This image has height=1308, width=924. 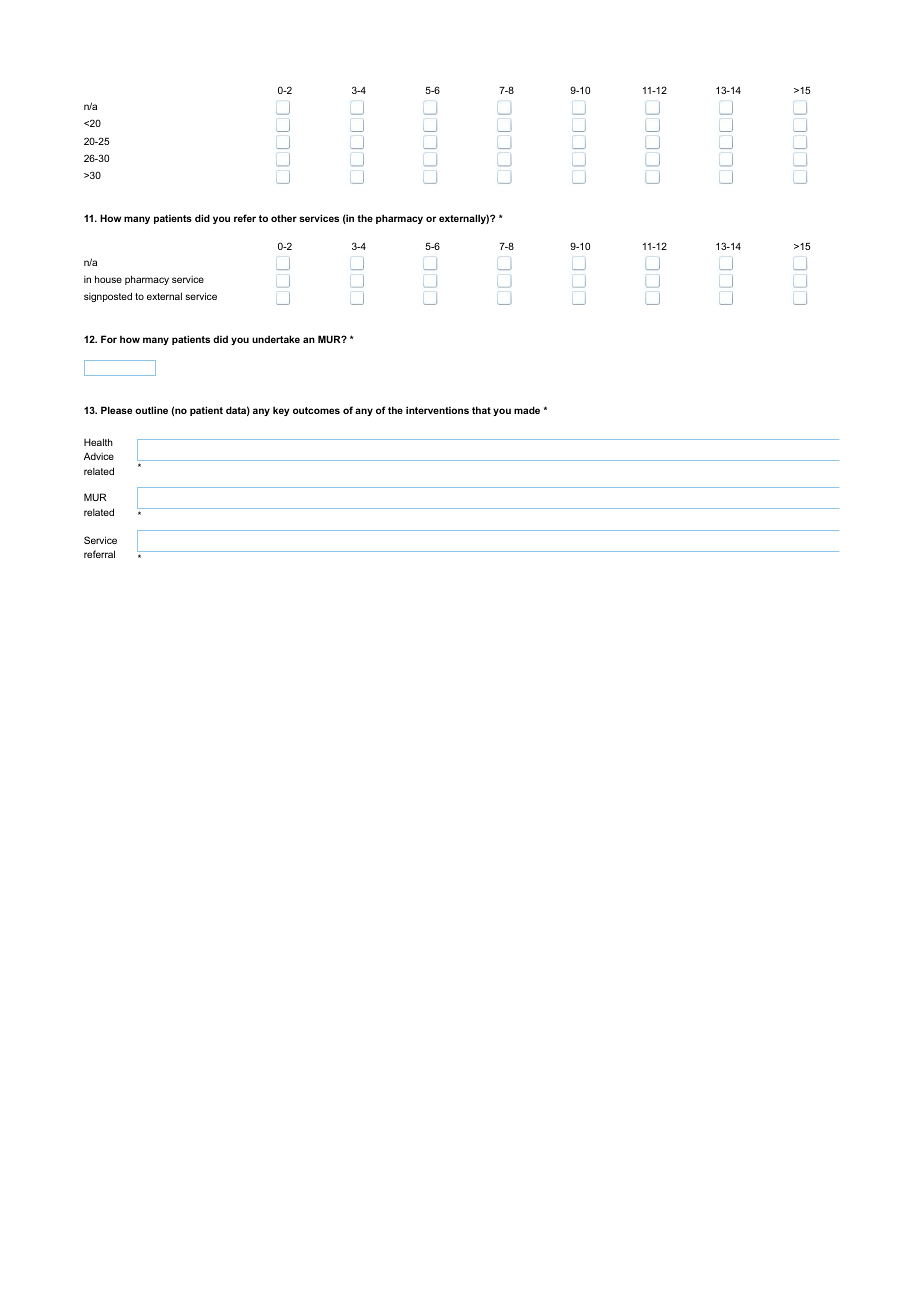 I want to click on made, so click(x=527, y=410).
